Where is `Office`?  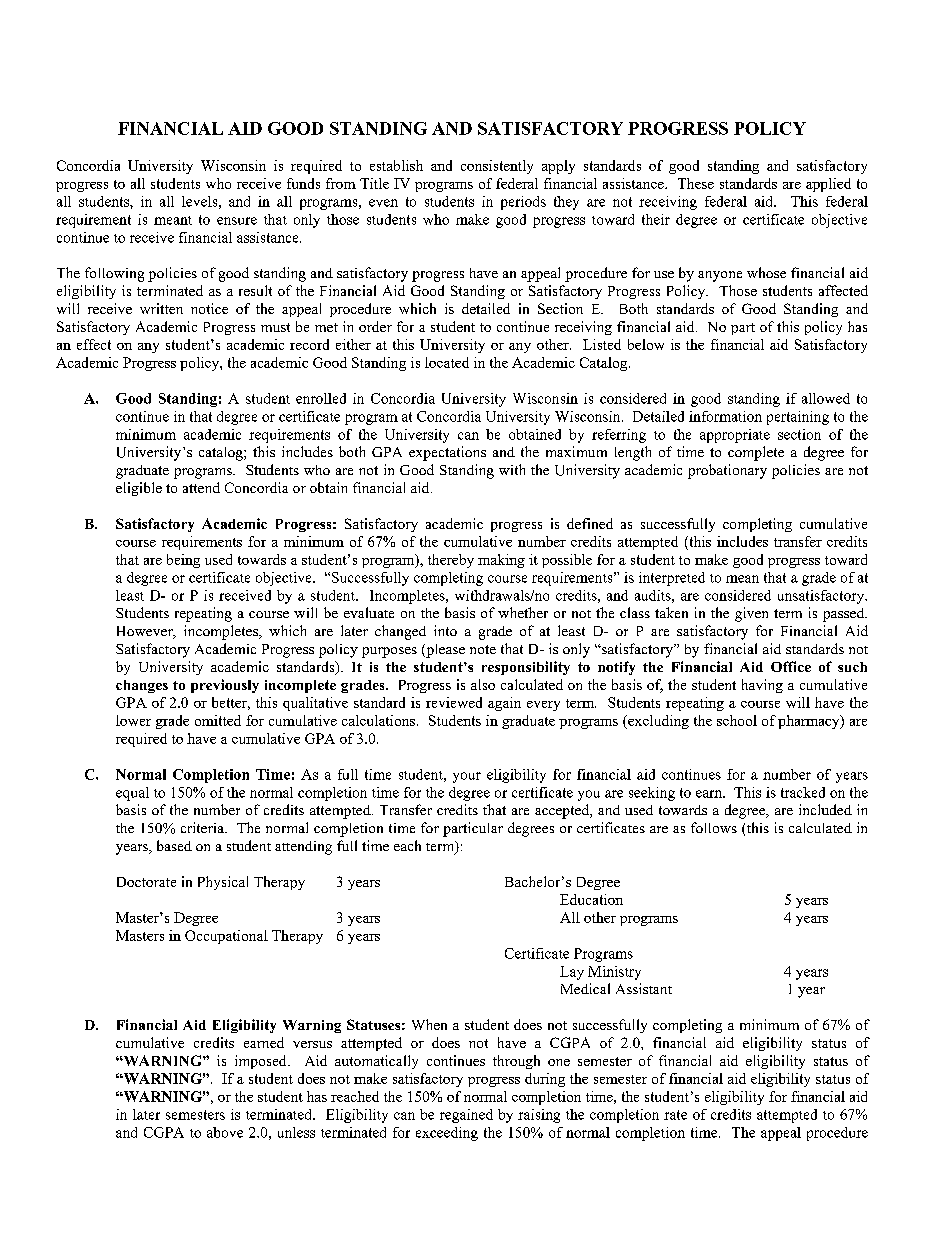 Office is located at coordinates (791, 666).
